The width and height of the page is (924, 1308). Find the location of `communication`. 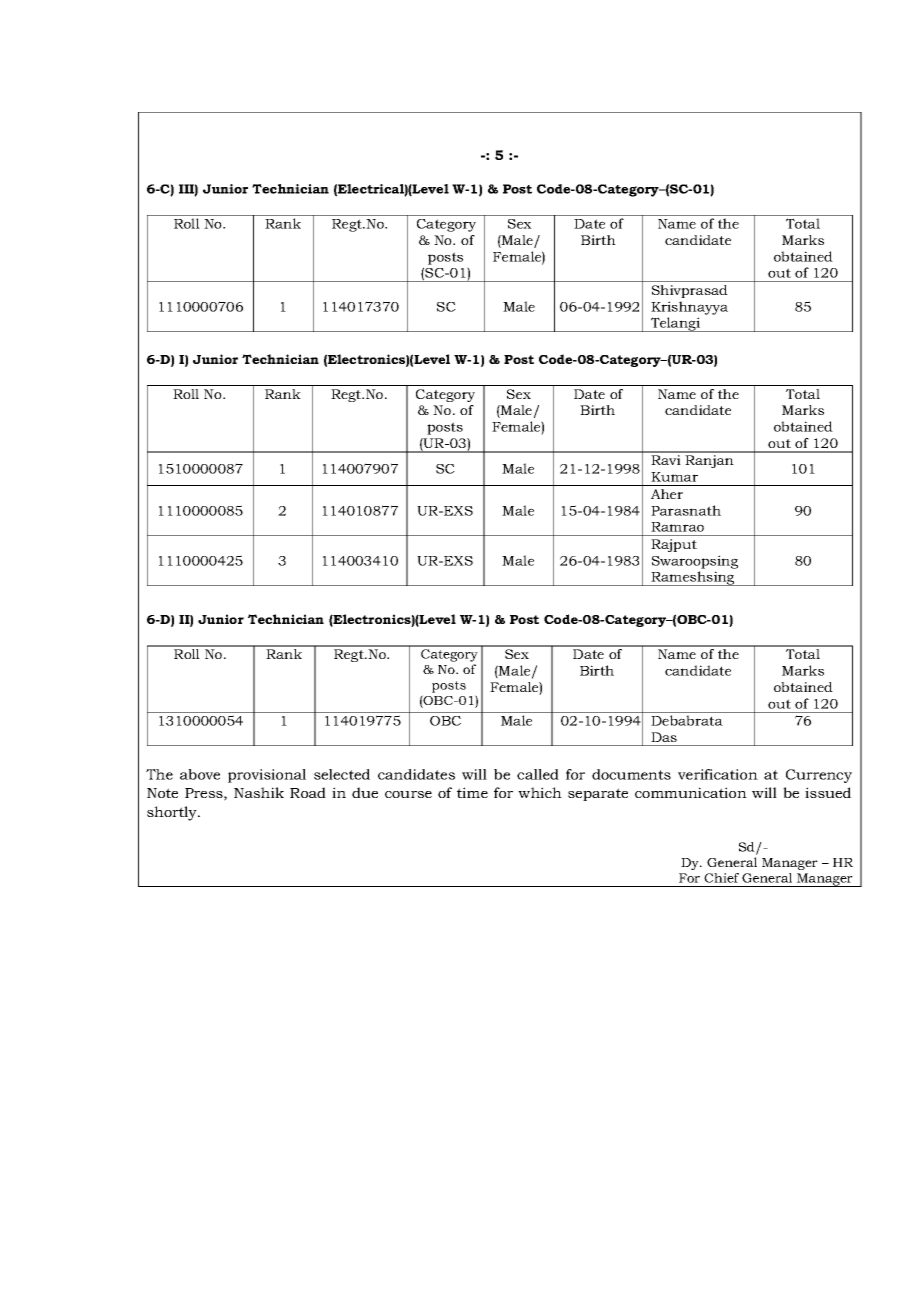

communication is located at coordinates (691, 792).
